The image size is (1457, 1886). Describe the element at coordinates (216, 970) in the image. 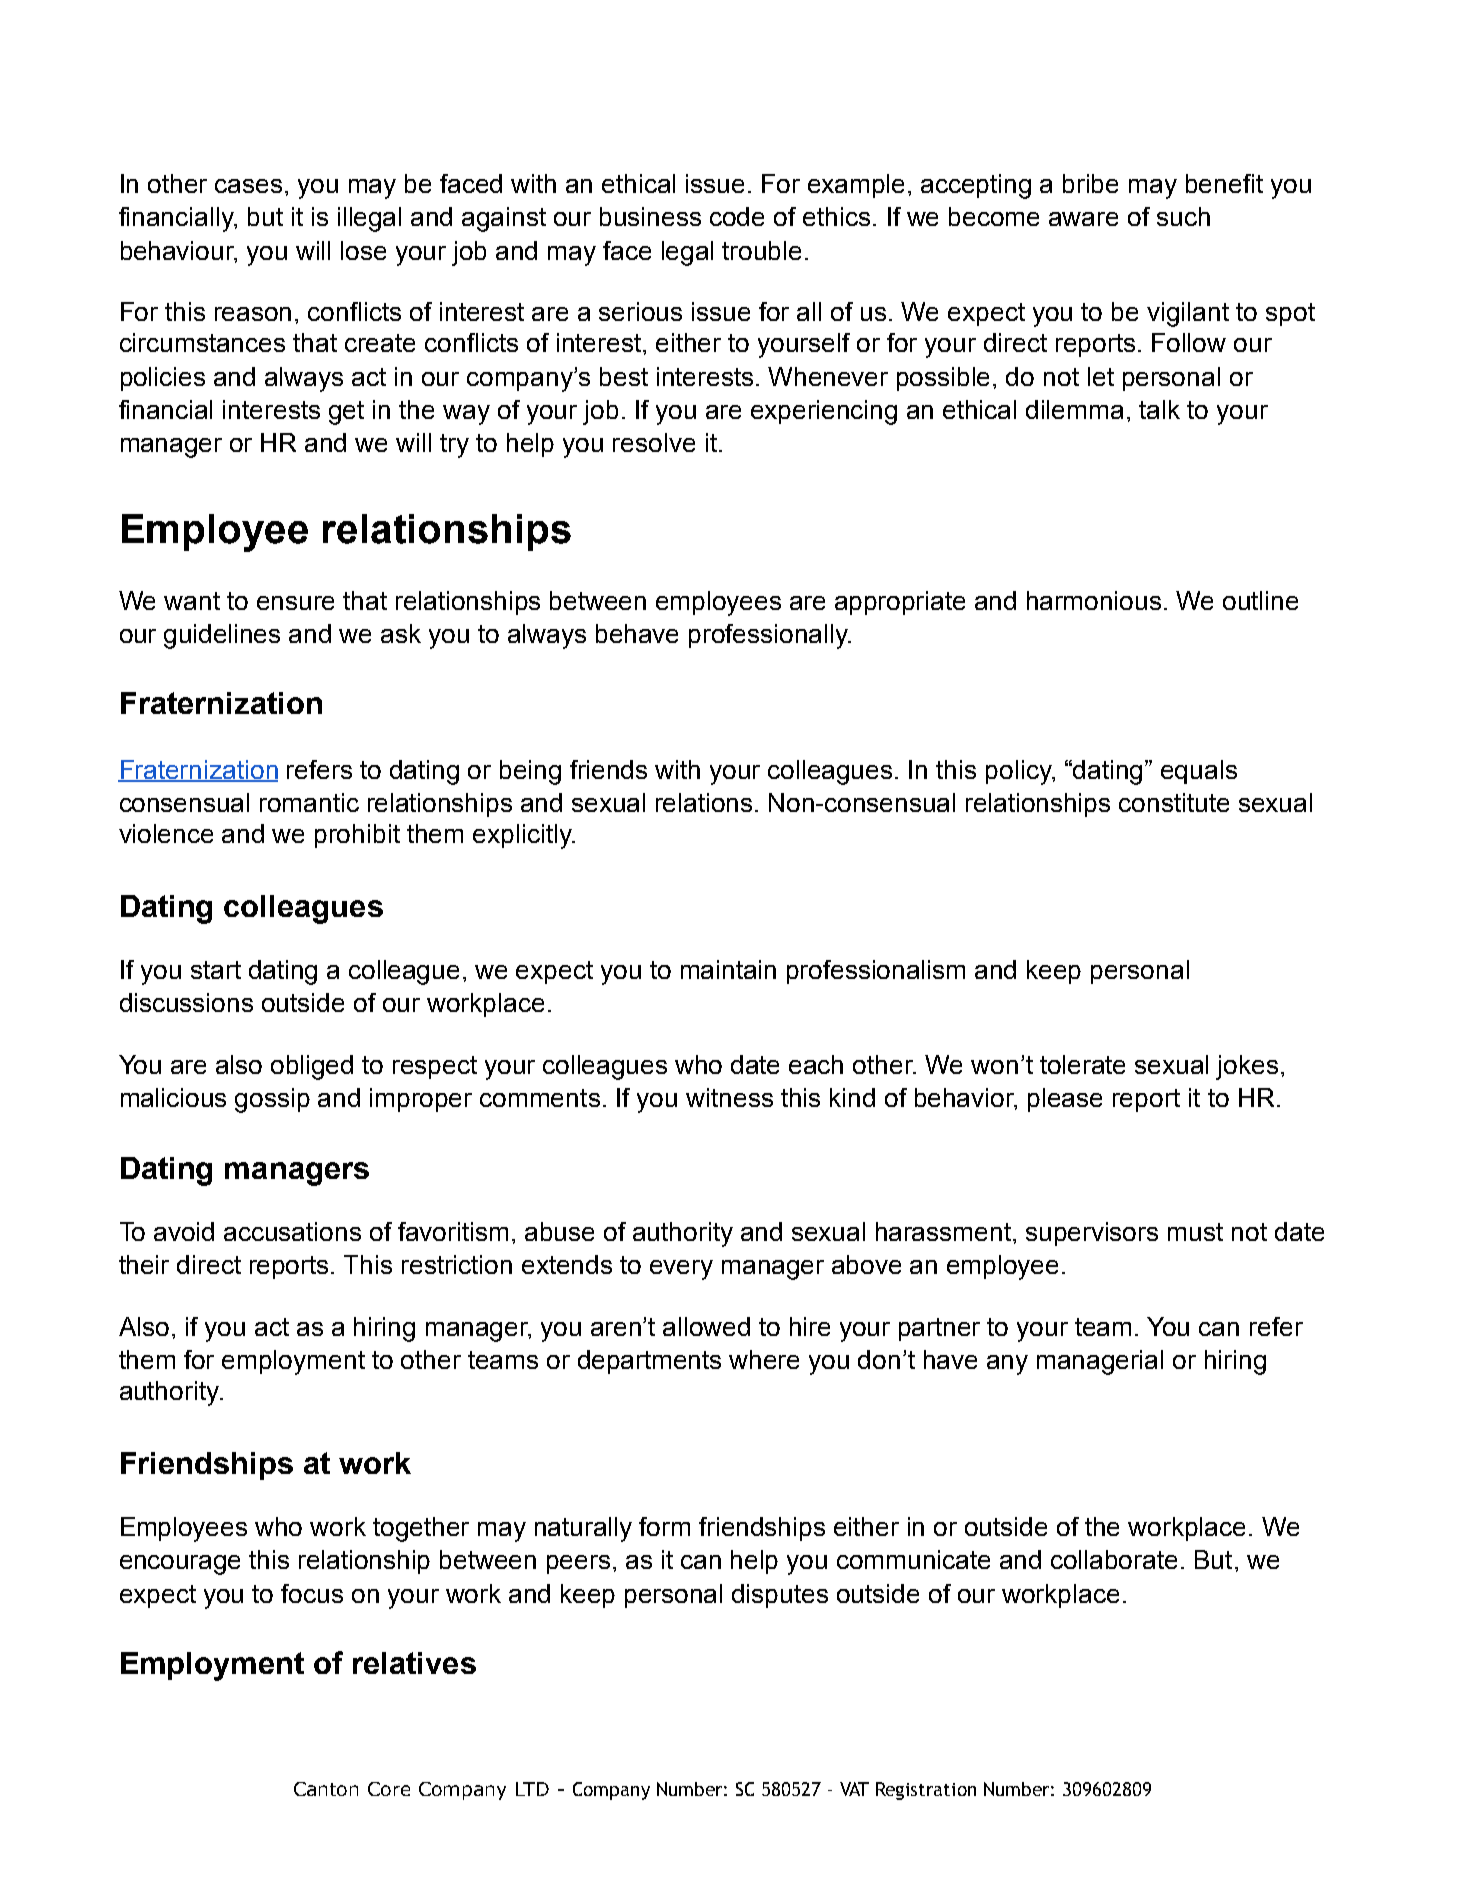

I see `start` at that location.
